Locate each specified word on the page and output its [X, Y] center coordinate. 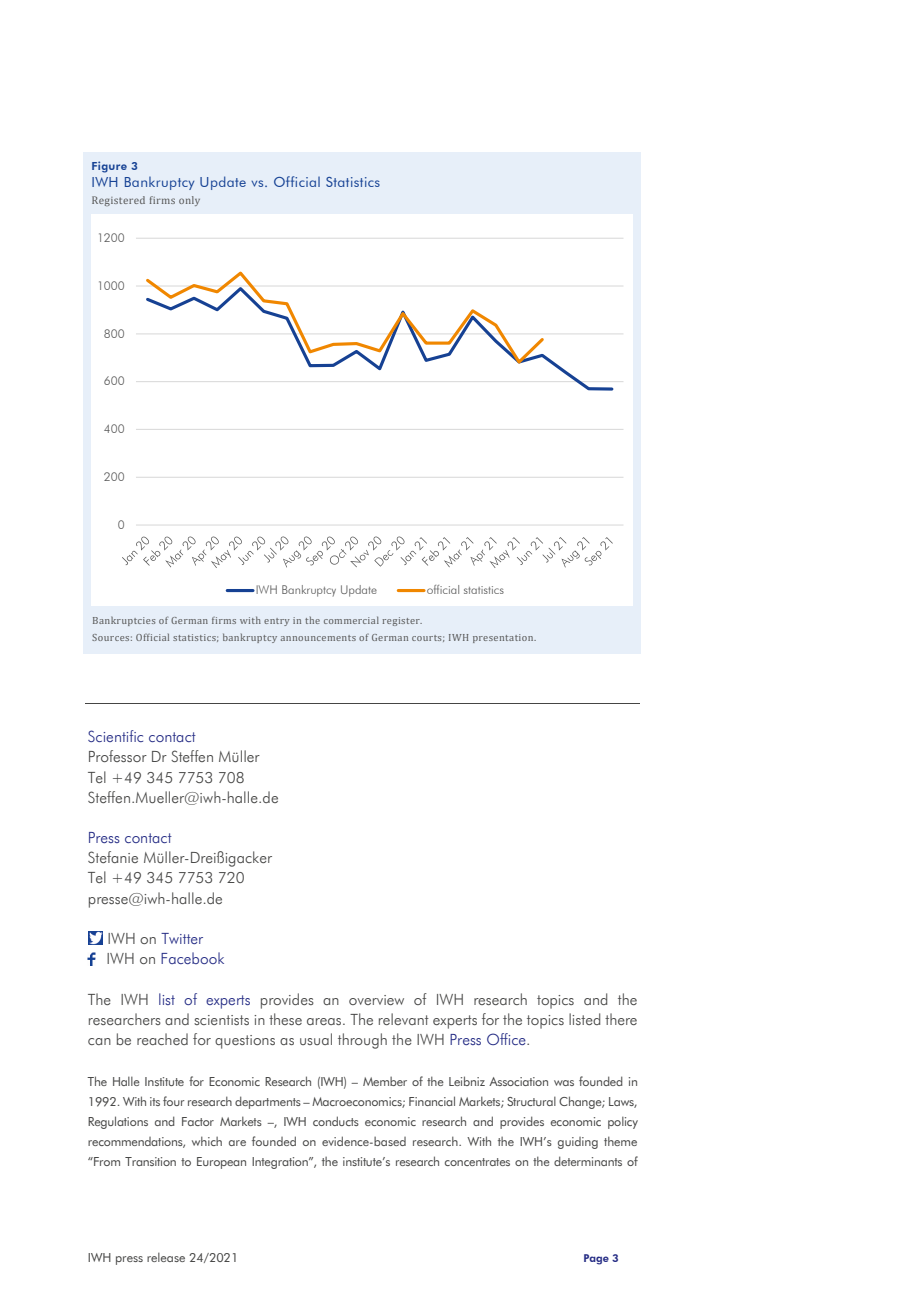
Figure [109, 167]
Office [507, 1039]
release [166, 1257]
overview [376, 1000]
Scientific [115, 736]
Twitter [182, 938]
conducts [336, 1121]
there [621, 1019]
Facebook [192, 958]
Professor [118, 756]
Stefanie [113, 857]
